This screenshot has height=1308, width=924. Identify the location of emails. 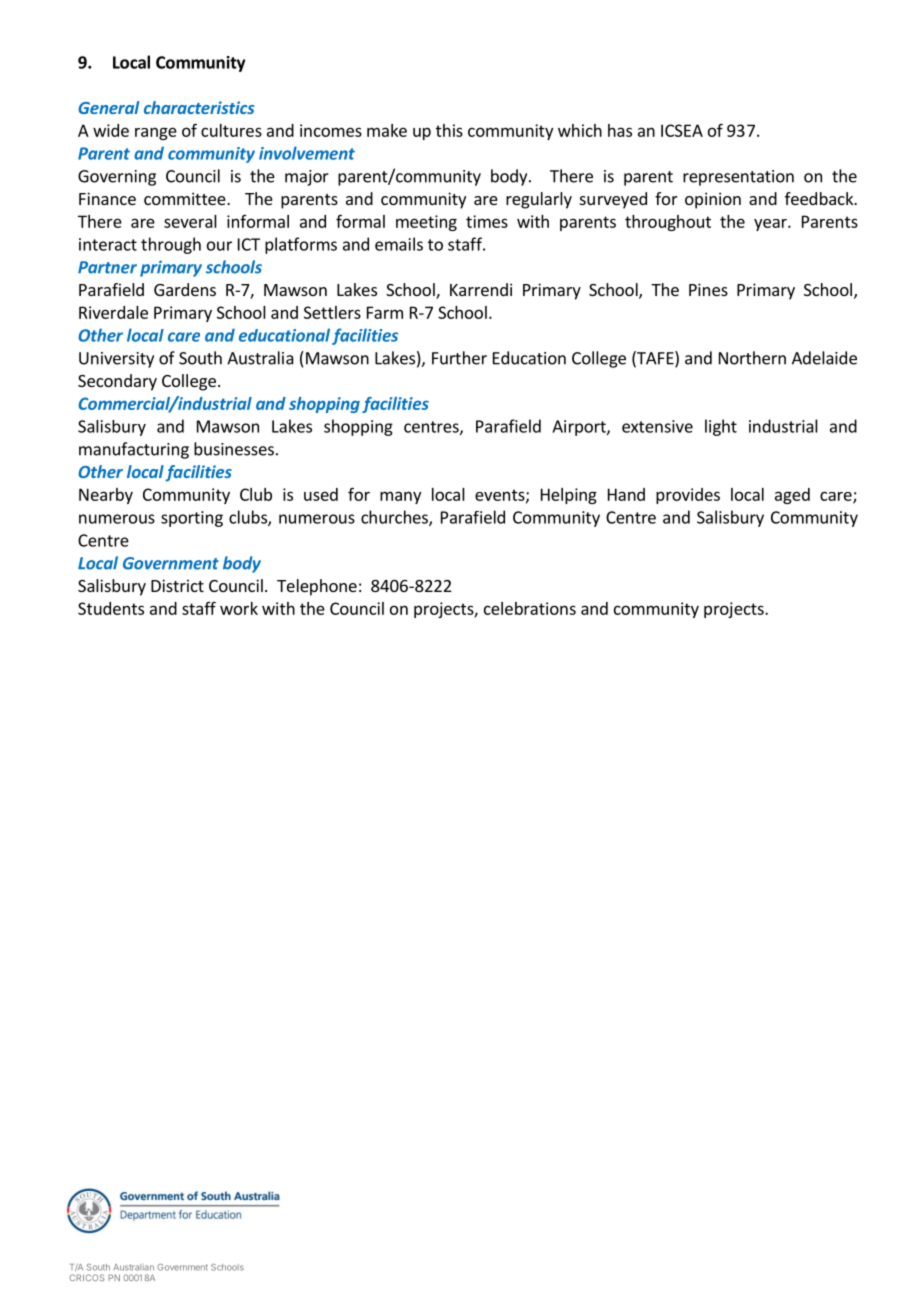
(399, 244).
